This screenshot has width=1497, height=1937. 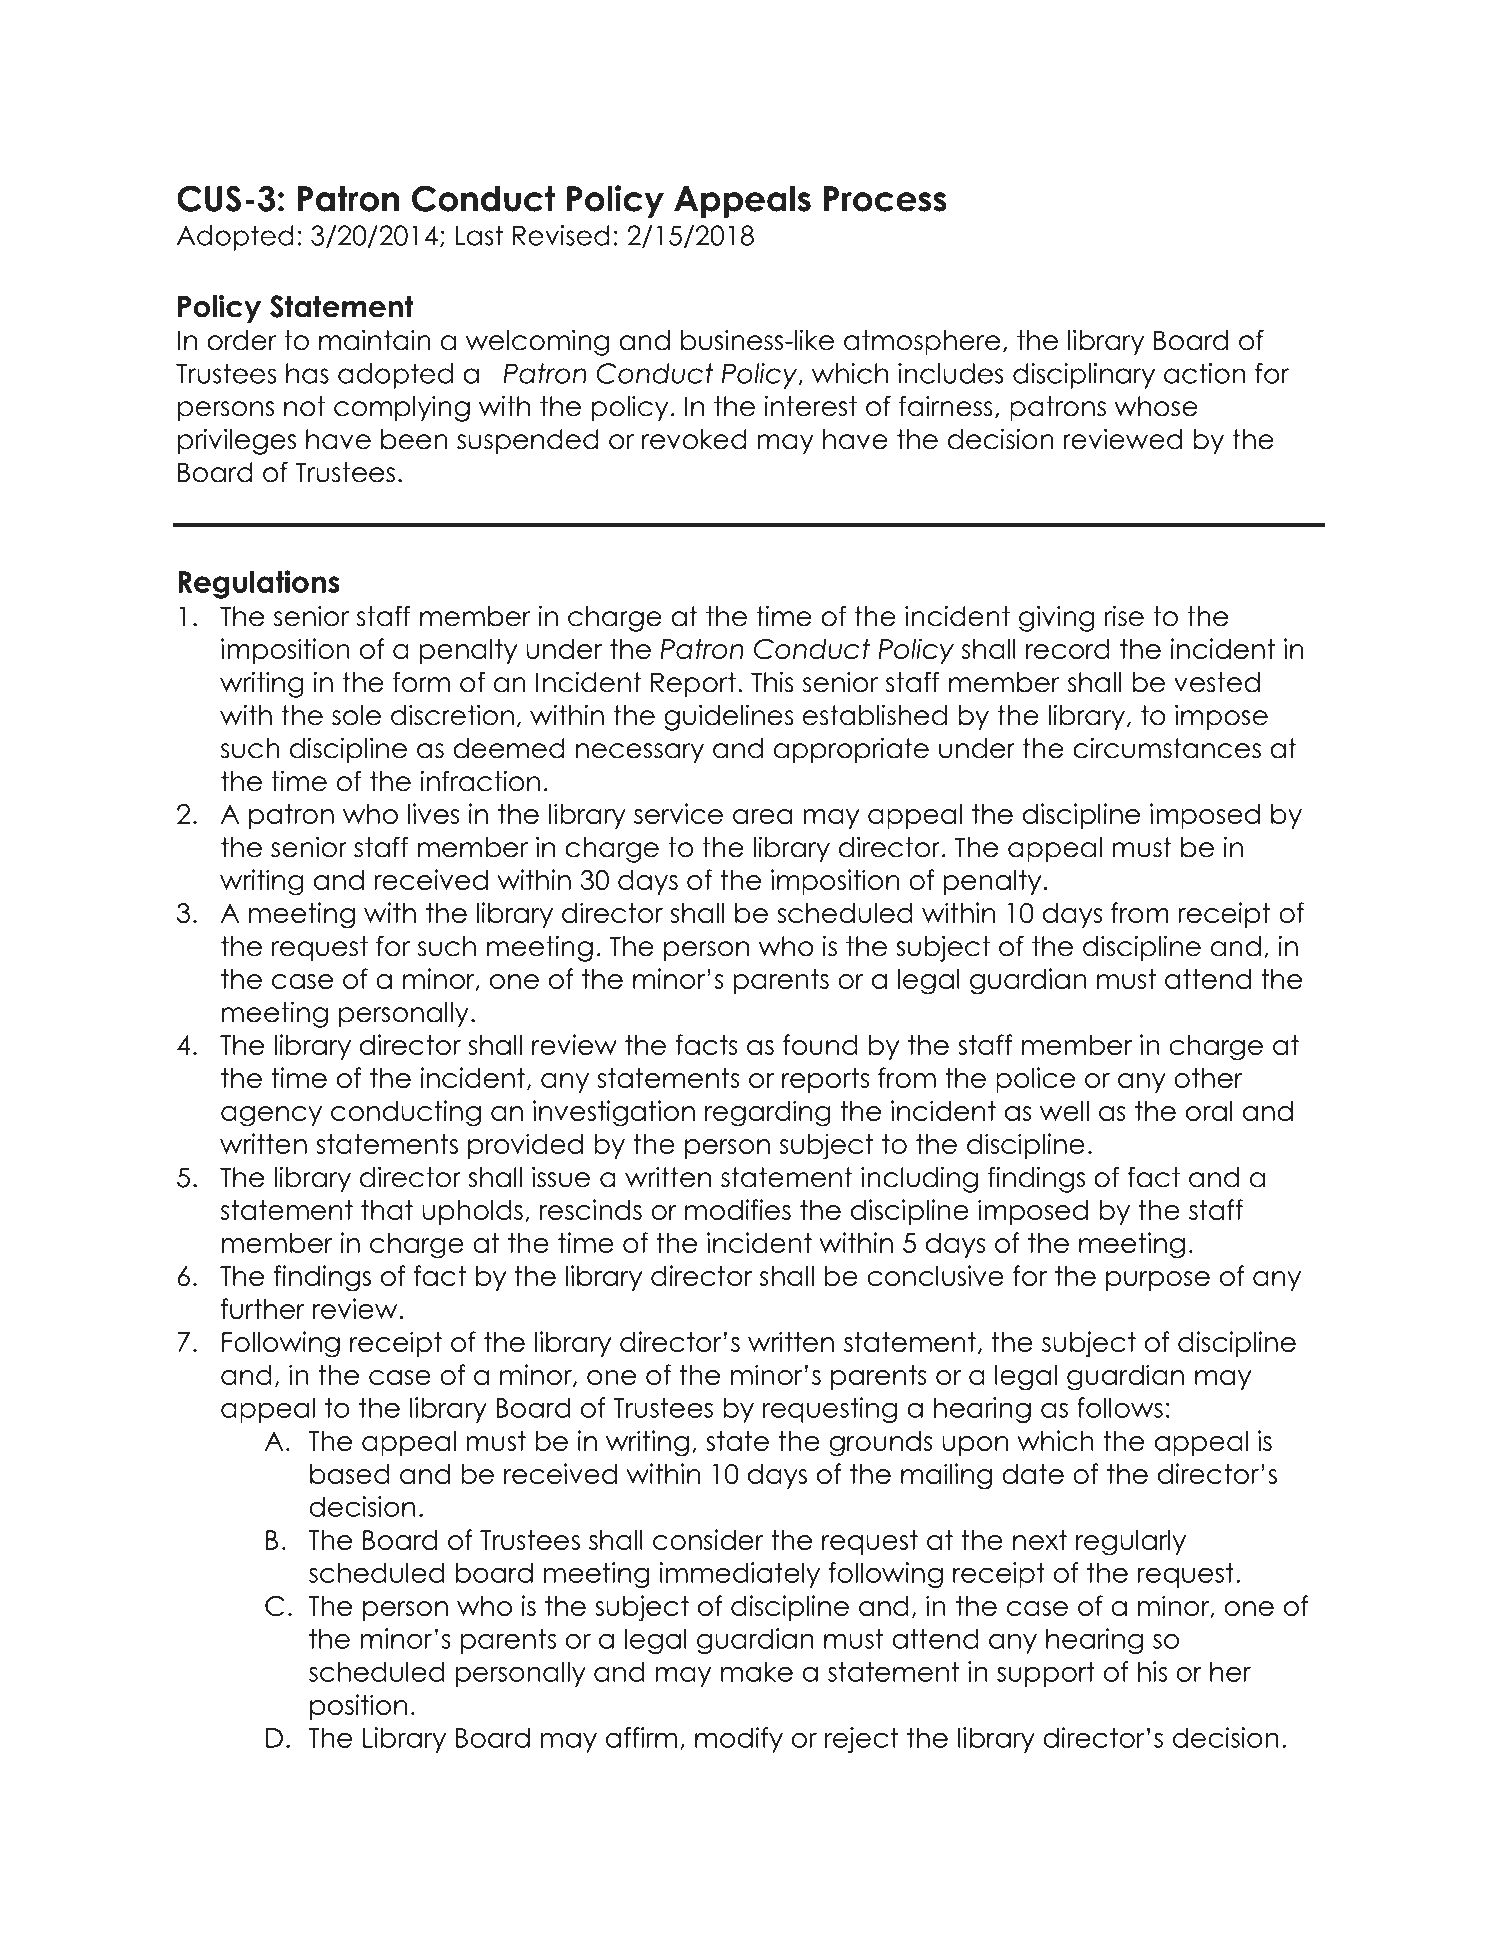 What do you see at coordinates (259, 584) in the screenshot?
I see `Regulations` at bounding box center [259, 584].
